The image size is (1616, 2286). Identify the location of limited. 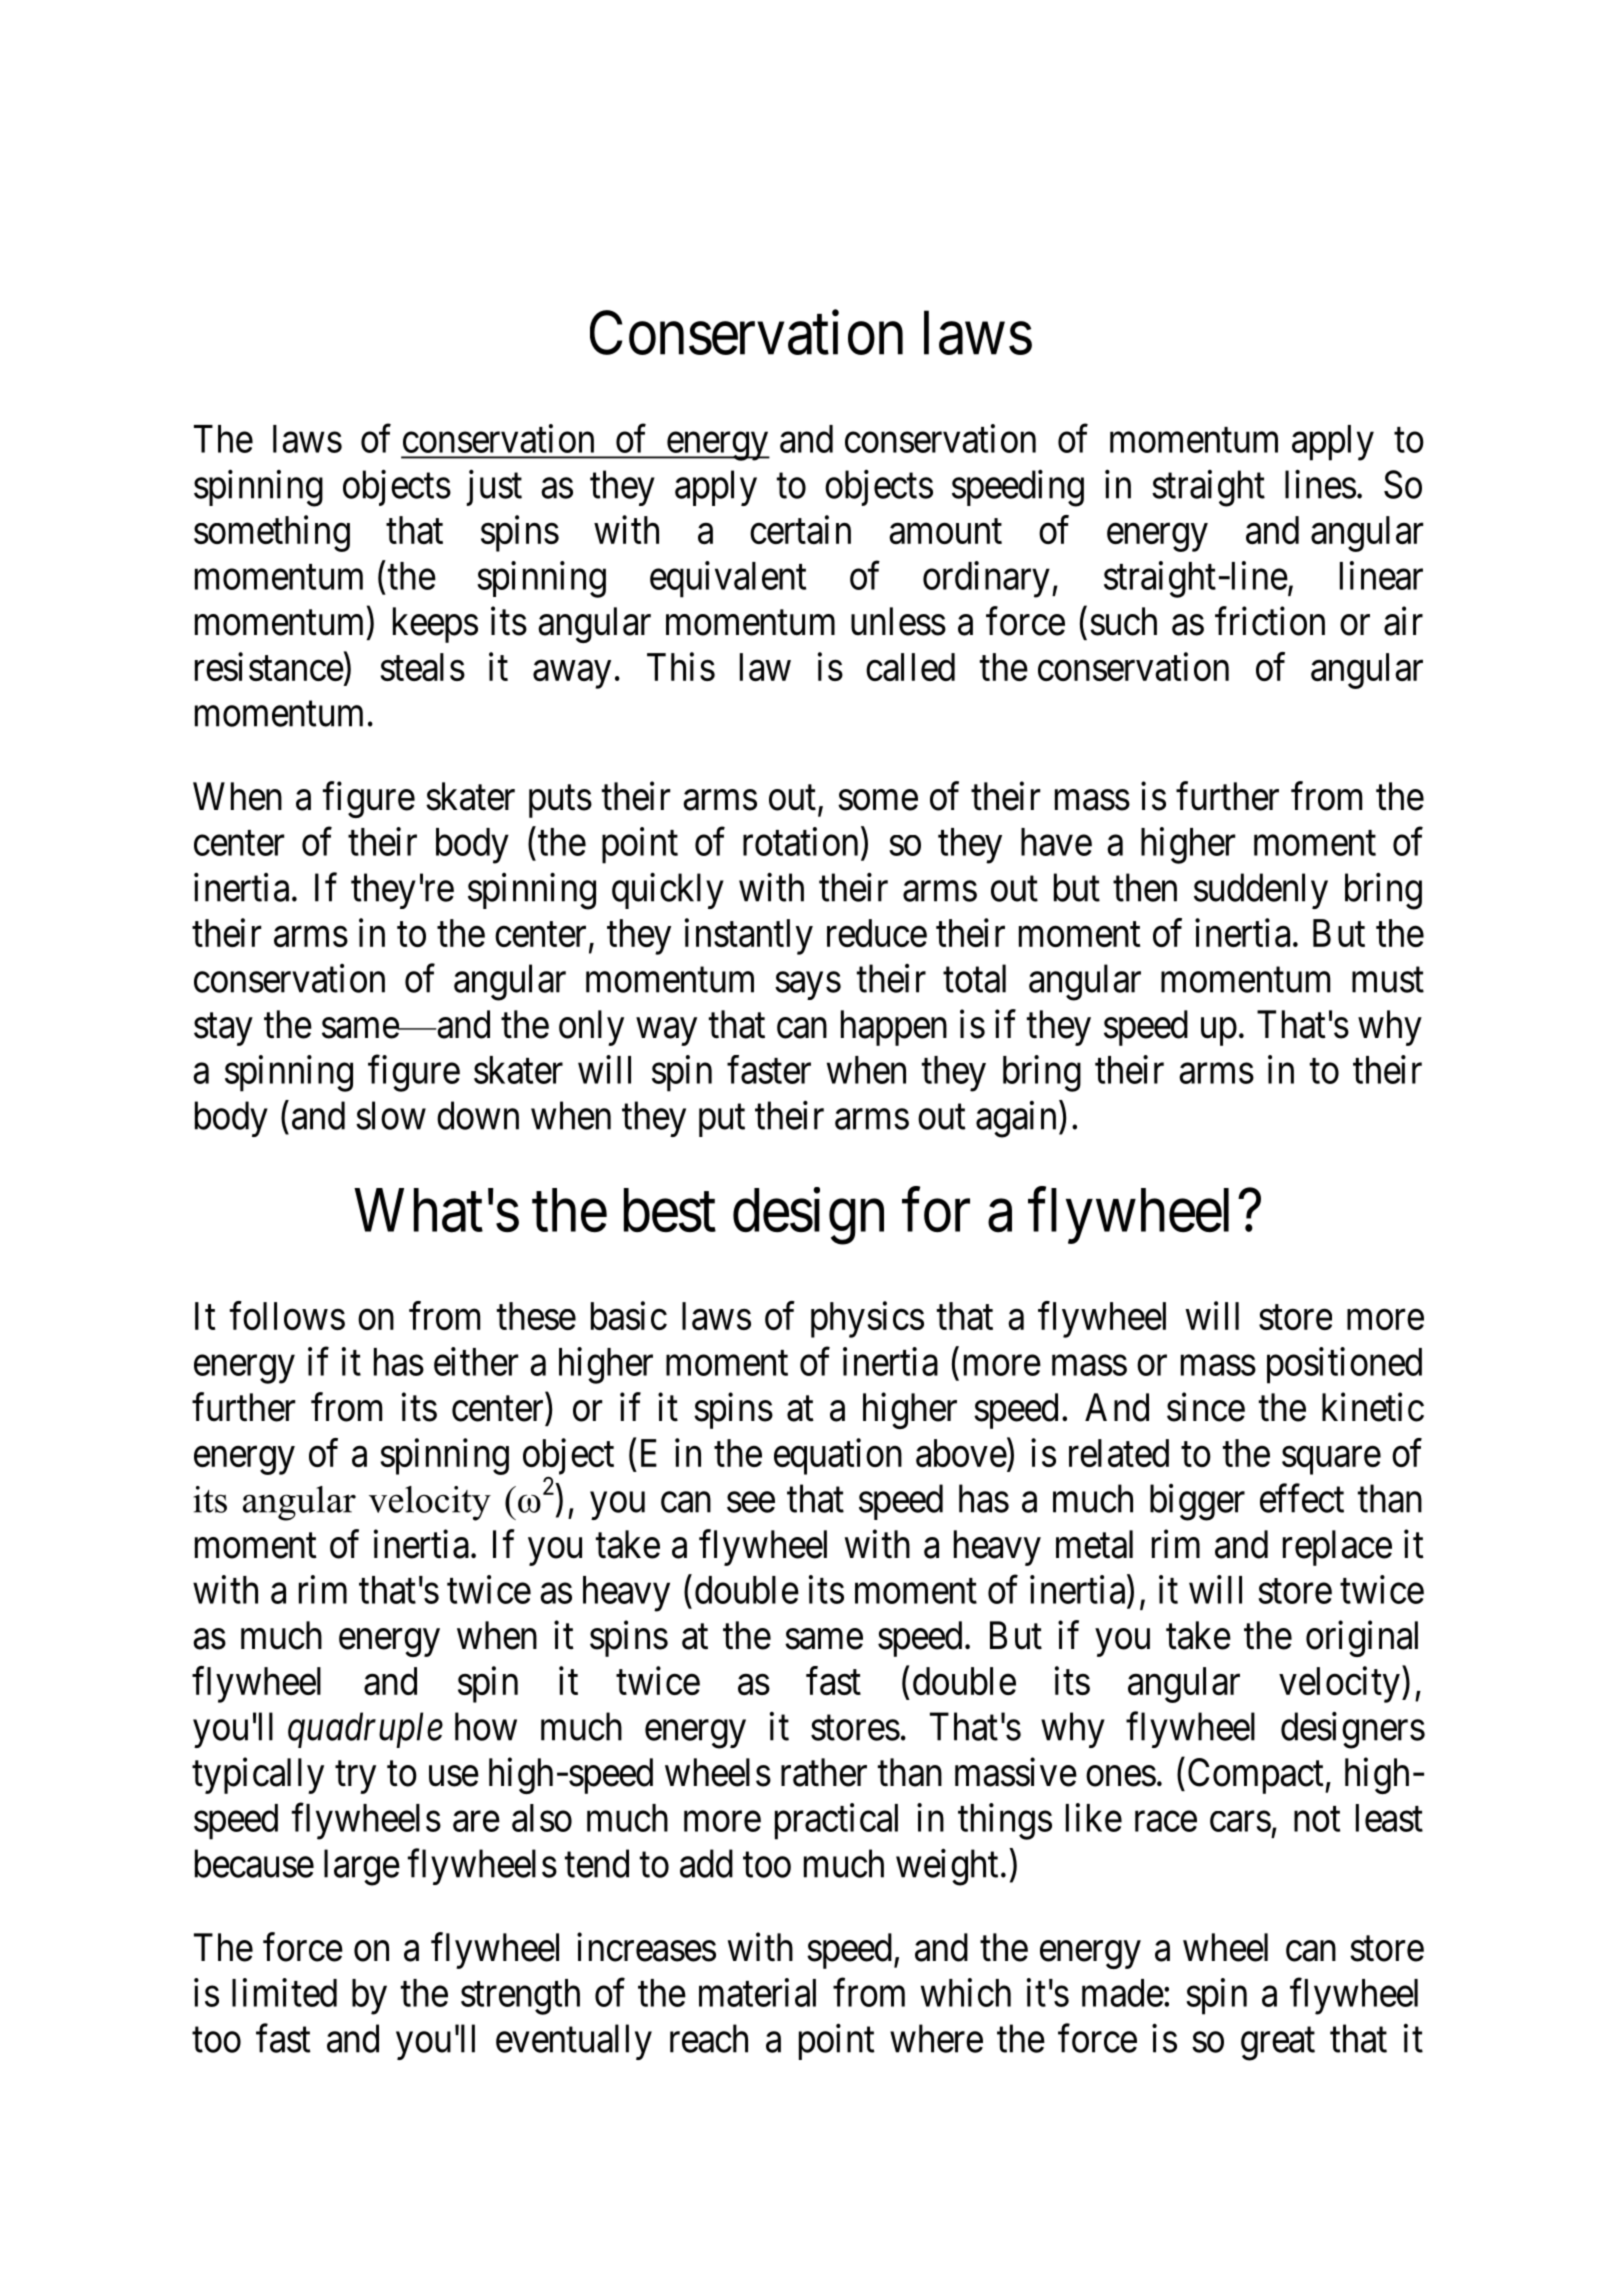
(284, 1992).
